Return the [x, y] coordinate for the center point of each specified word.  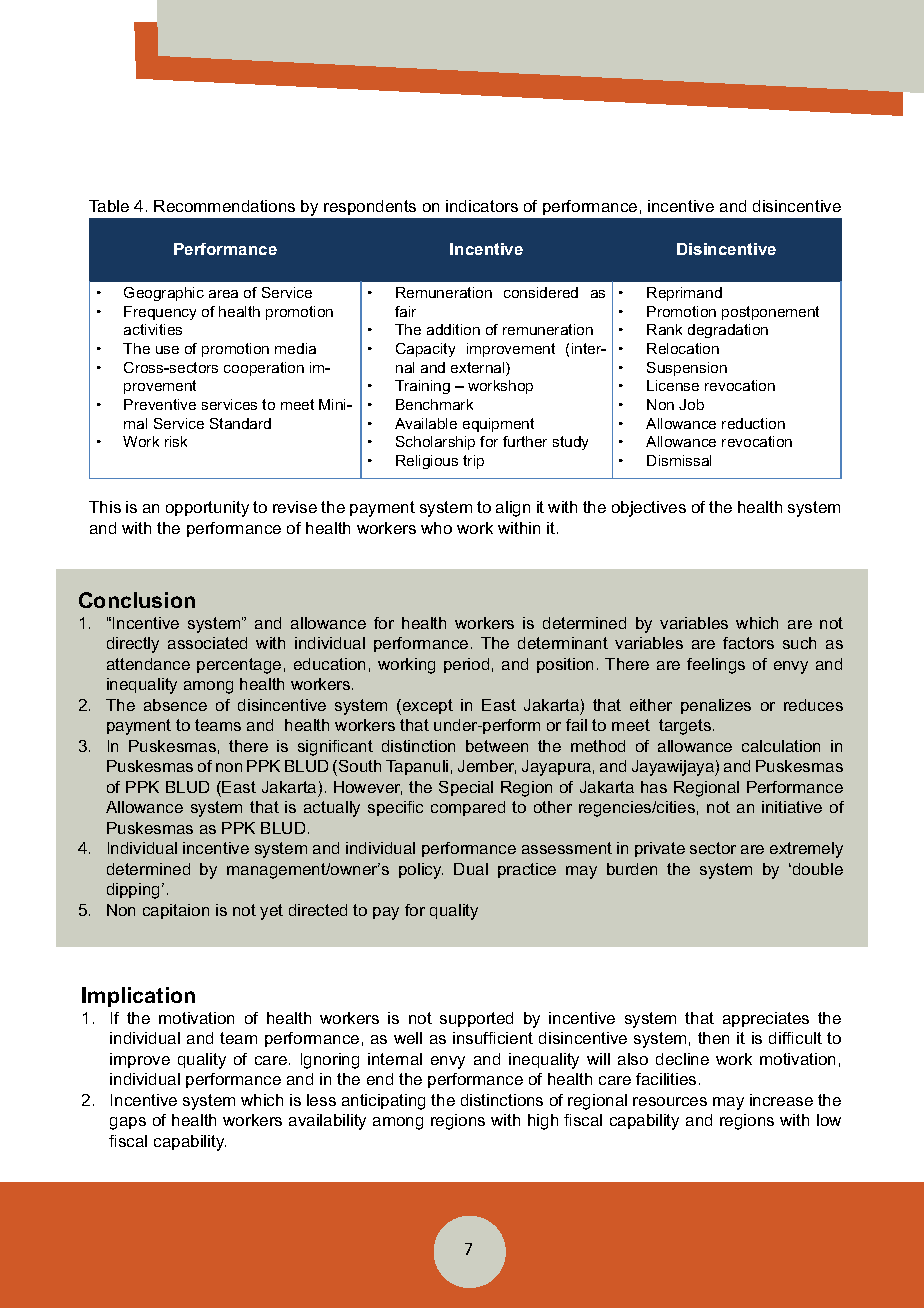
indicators [482, 206]
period [466, 665]
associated [207, 643]
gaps [128, 1123]
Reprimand [684, 294]
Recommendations [224, 206]
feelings [716, 666]
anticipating [383, 1102]
